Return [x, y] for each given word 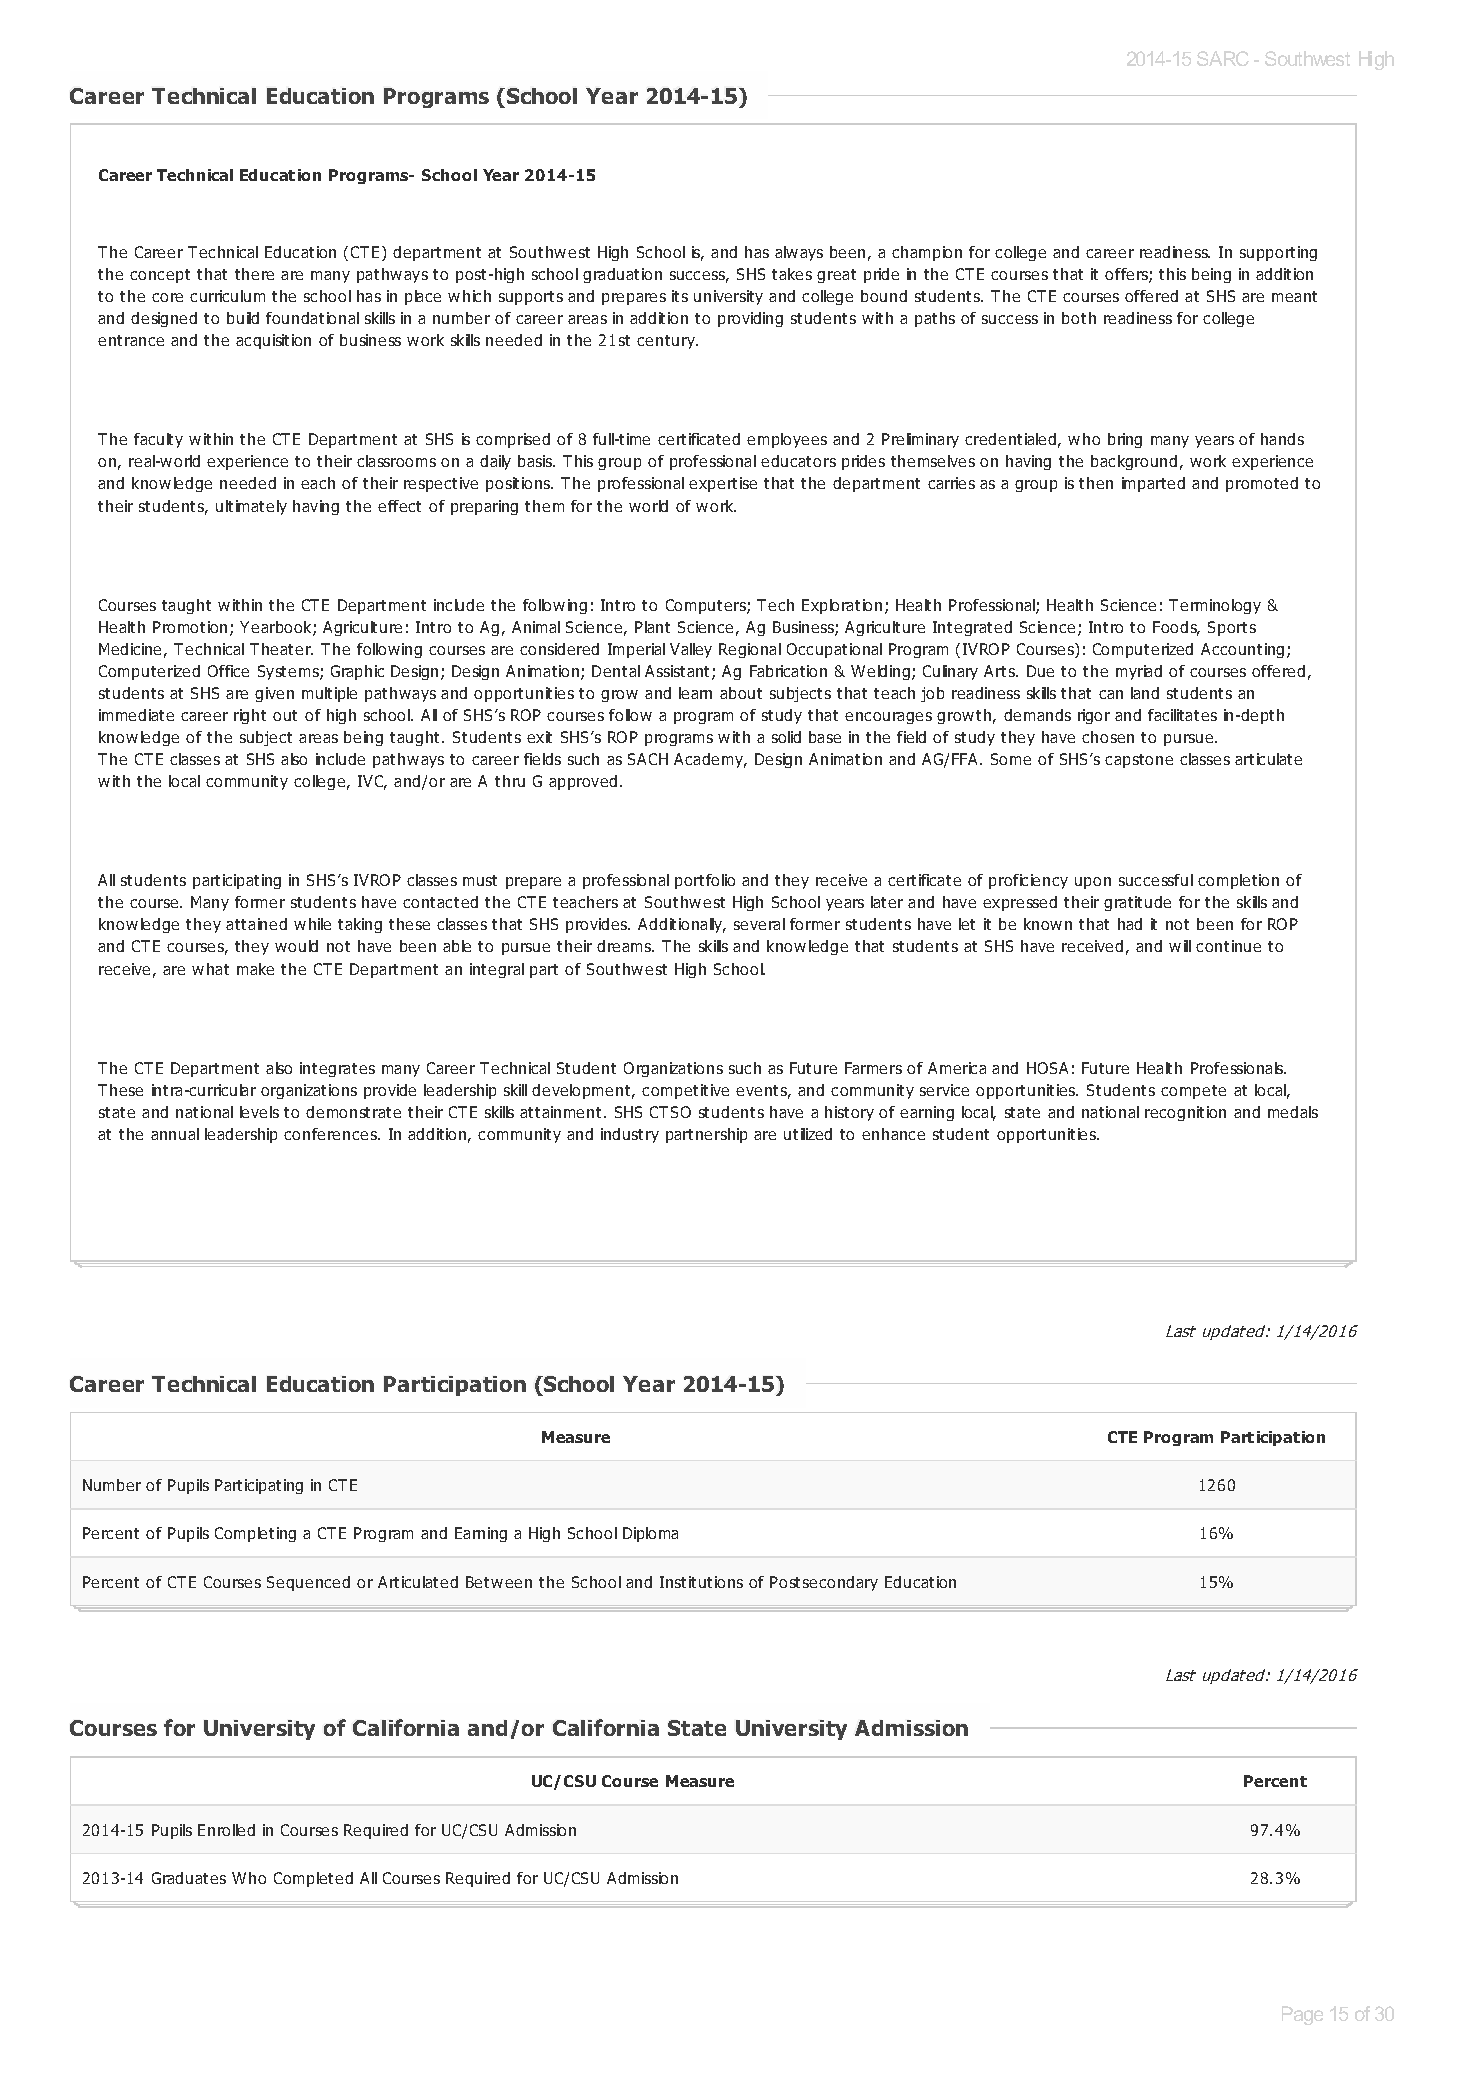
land [1145, 693]
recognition [1185, 1113]
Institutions [701, 1582]
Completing [255, 1534]
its [680, 296]
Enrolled [226, 1830]
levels [259, 1112]
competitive [685, 1091]
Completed [313, 1879]
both [1079, 318]
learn [695, 693]
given [274, 694]
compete [1193, 1092]
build [243, 318]
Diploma [650, 1534]
